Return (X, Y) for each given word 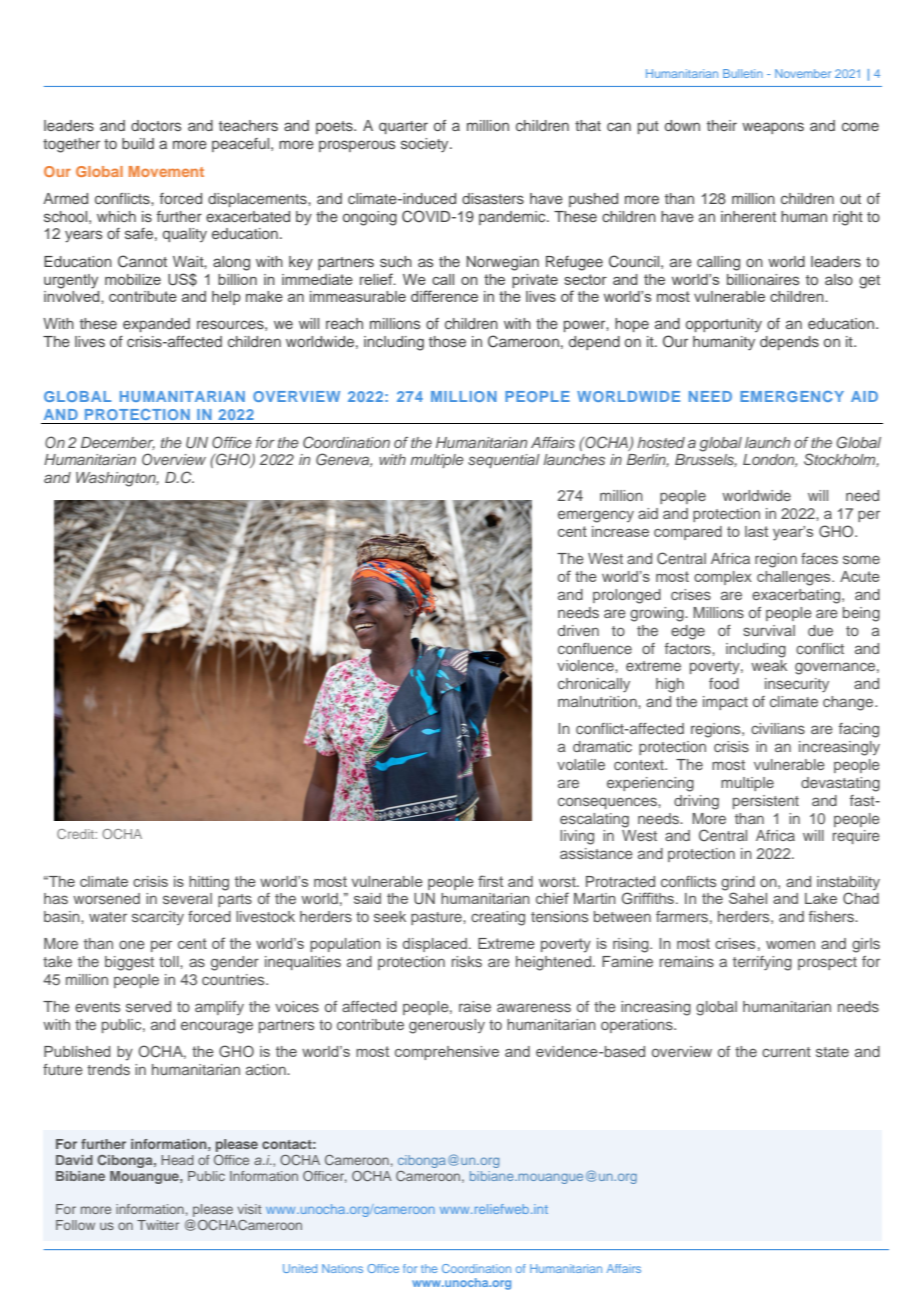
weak (769, 665)
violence (586, 665)
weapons (773, 128)
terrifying (762, 963)
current (786, 1052)
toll (170, 961)
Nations (342, 1268)
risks (467, 961)
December (118, 443)
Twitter (158, 1225)
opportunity (724, 325)
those (447, 341)
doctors (156, 125)
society (426, 145)
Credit (77, 834)
